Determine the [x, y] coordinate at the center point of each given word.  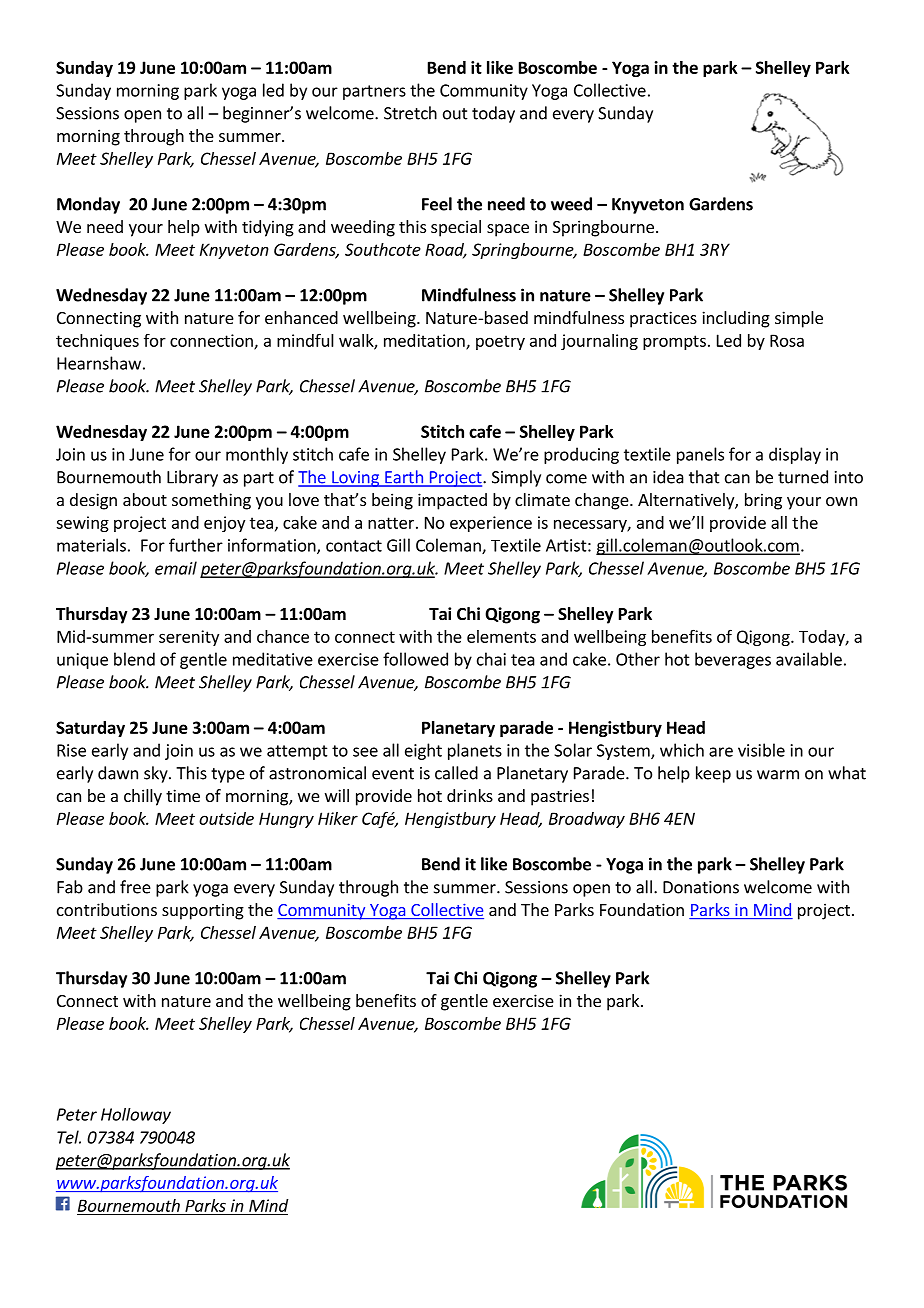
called [456, 773]
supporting [203, 911]
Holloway [136, 1116]
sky [157, 774]
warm [778, 775]
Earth [404, 478]
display [795, 455]
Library [192, 478]
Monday [88, 205]
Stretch [410, 113]
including [736, 319]
